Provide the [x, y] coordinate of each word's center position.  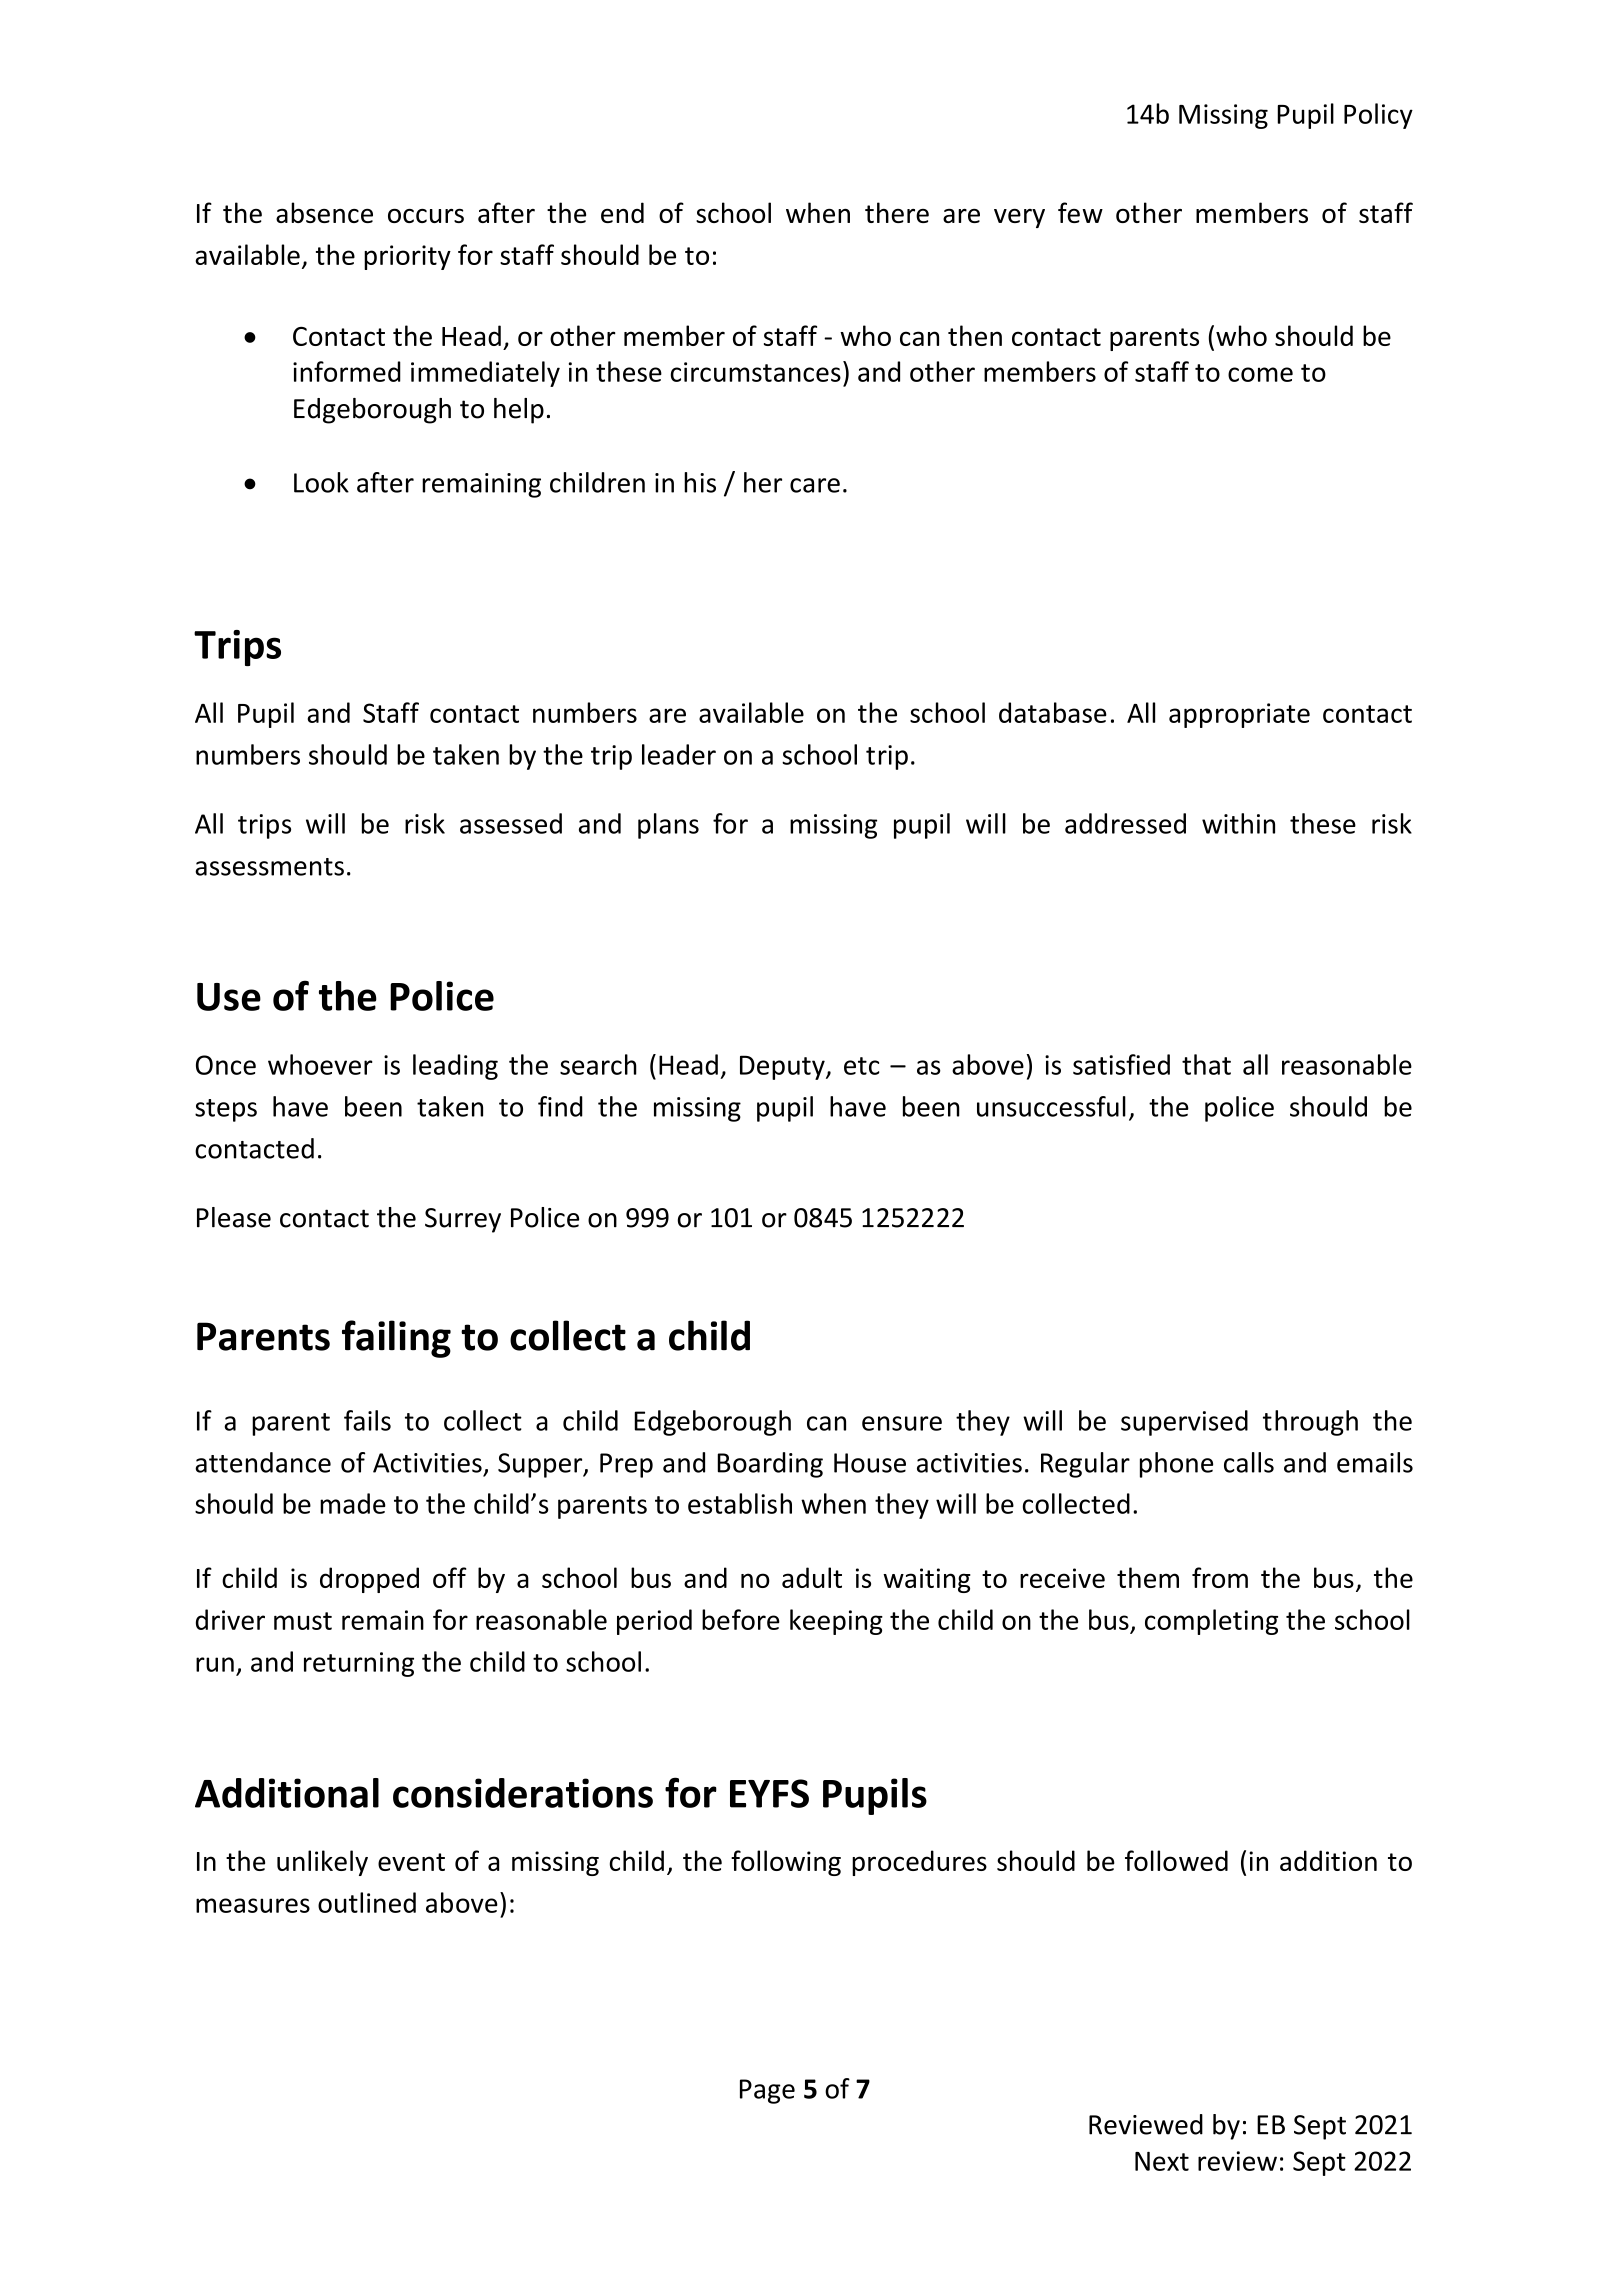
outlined [367, 1902]
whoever [320, 1064]
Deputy [783, 1067]
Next [1162, 2161]
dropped [369, 1580]
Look [321, 482]
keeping [836, 1622]
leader [679, 754]
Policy [1378, 116]
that [1206, 1064]
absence [324, 212]
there [897, 212]
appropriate [1239, 715]
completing [1211, 1622]
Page [767, 2091]
